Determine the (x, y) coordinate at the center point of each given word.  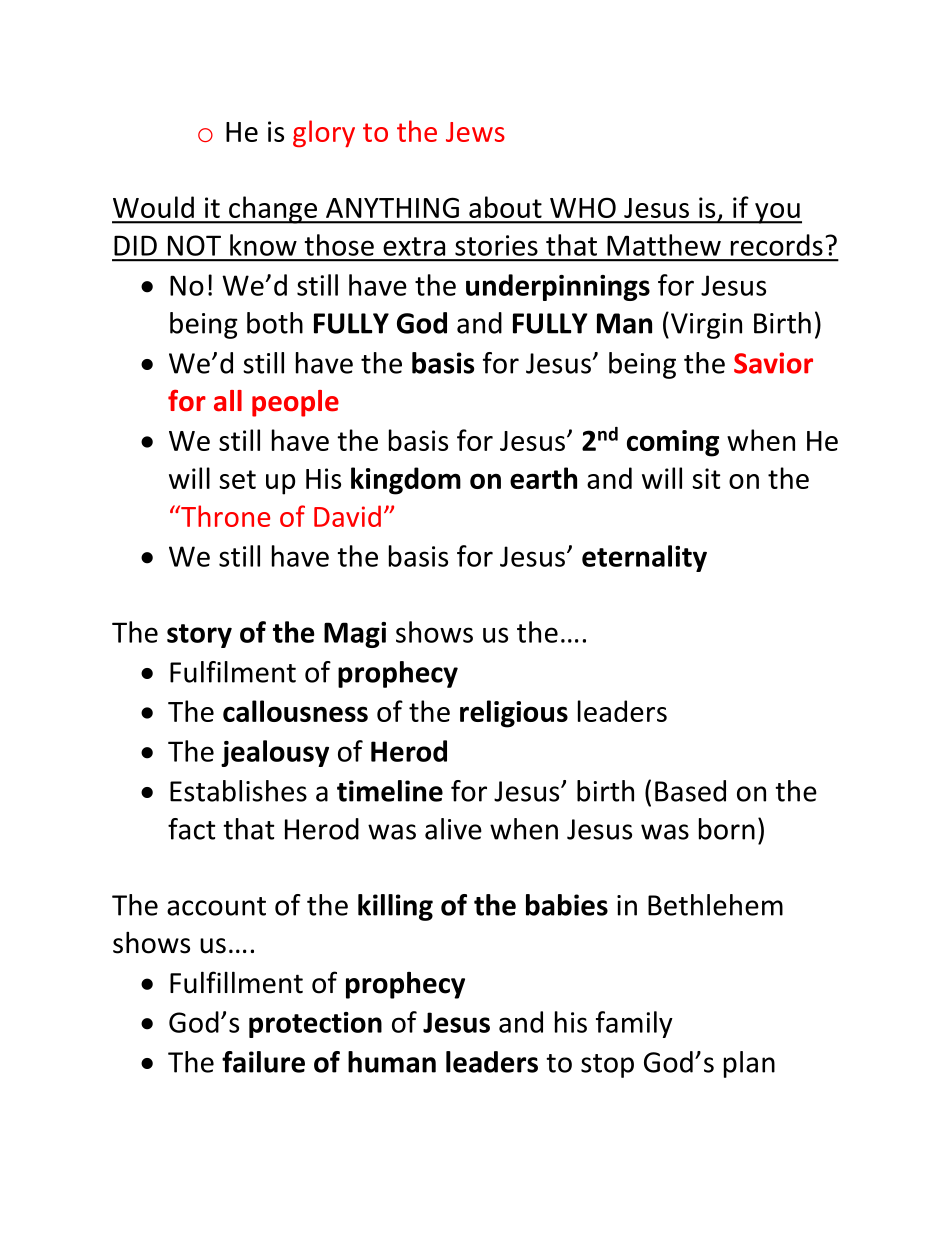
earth (543, 478)
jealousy (275, 753)
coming (673, 443)
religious (514, 714)
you (777, 213)
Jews (475, 132)
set (237, 479)
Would (153, 207)
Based (690, 791)
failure (263, 1062)
